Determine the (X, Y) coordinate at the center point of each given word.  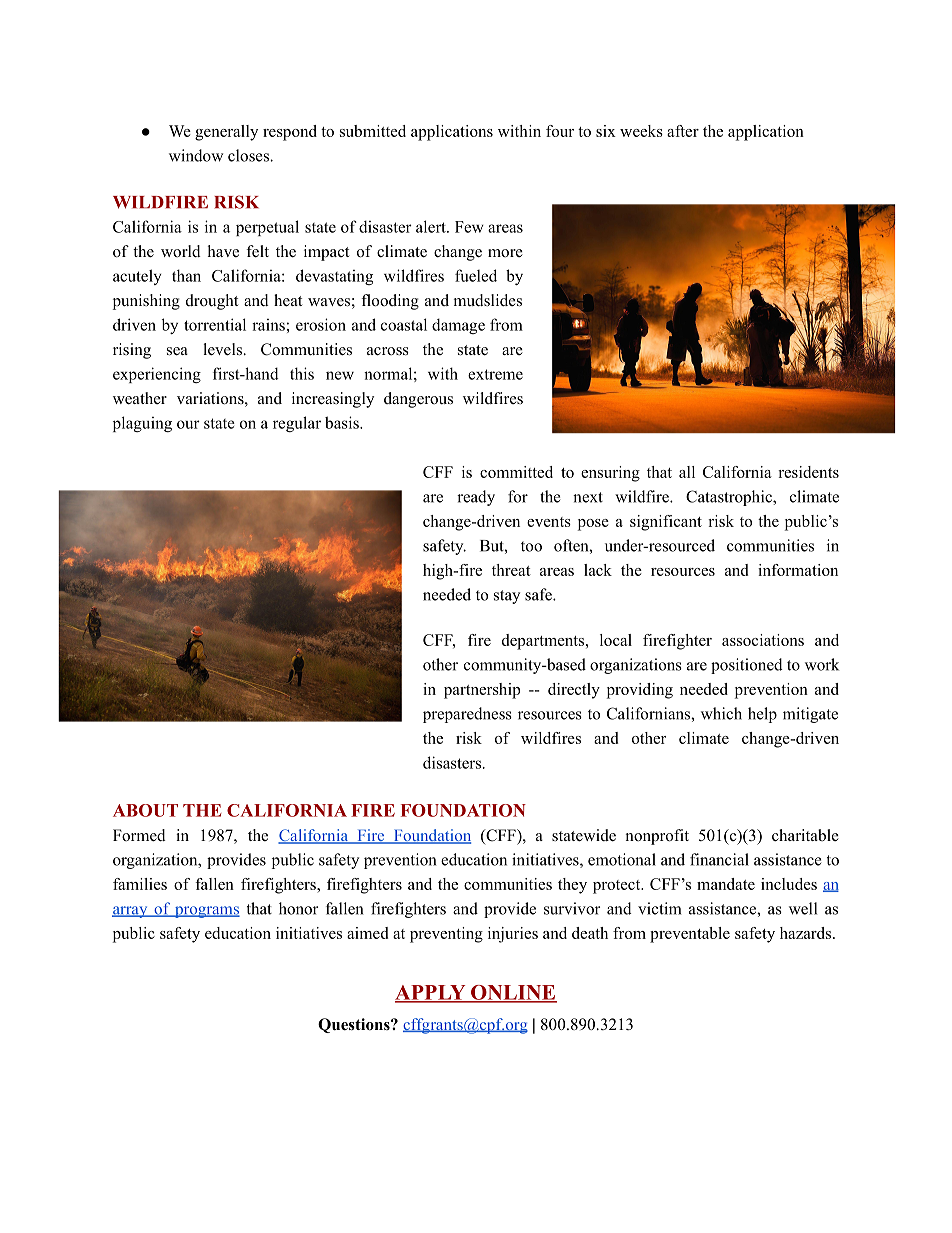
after (683, 131)
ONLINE (513, 993)
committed (516, 472)
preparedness (467, 715)
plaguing (142, 424)
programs (206, 912)
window (196, 155)
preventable (690, 935)
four (560, 131)
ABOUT (145, 810)
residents (808, 472)
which (721, 713)
